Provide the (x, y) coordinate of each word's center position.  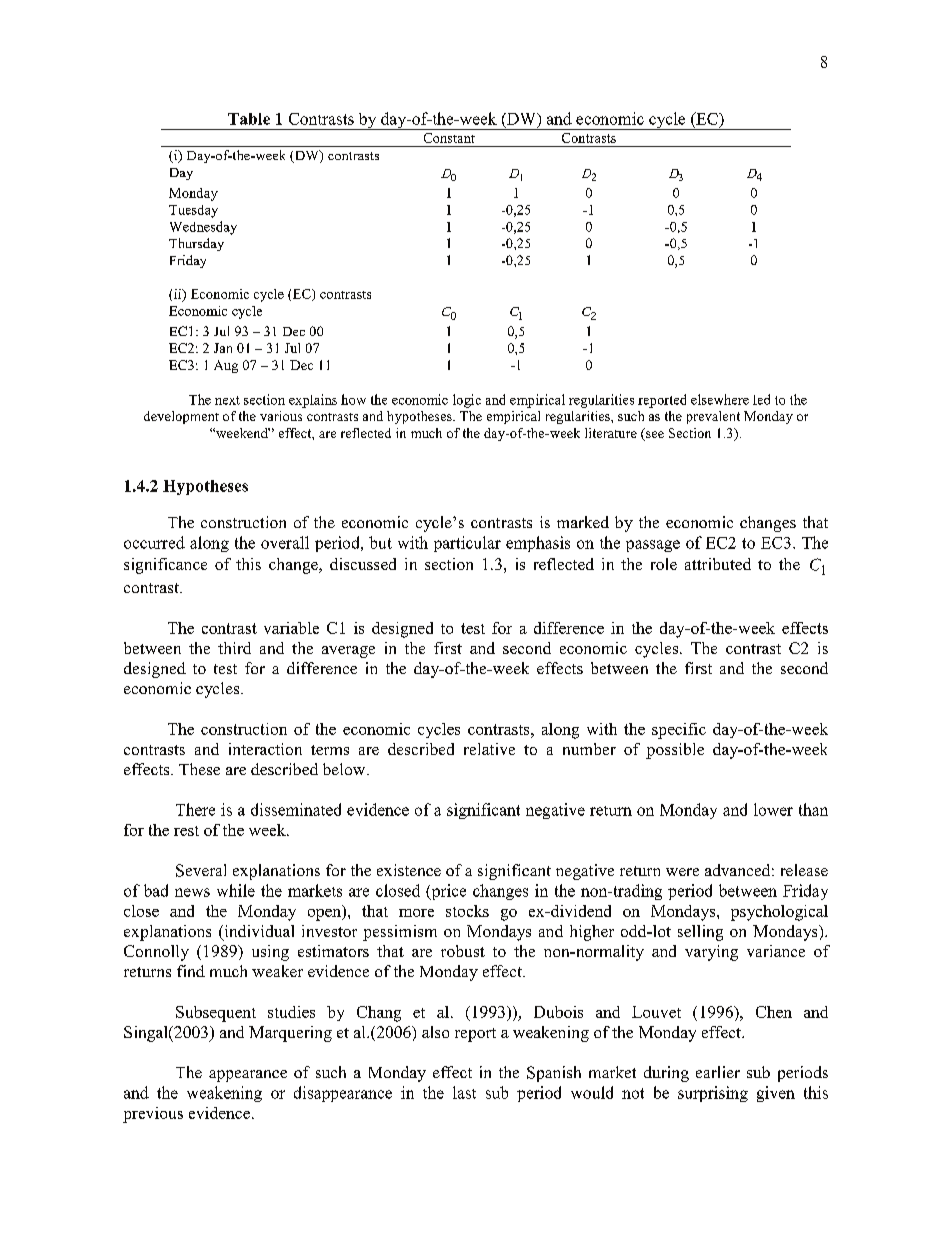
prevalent (713, 417)
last (464, 1092)
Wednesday (203, 228)
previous (153, 1115)
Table (249, 119)
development (181, 417)
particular (467, 544)
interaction (265, 749)
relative (489, 749)
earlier (718, 1072)
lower (773, 809)
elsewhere (720, 399)
